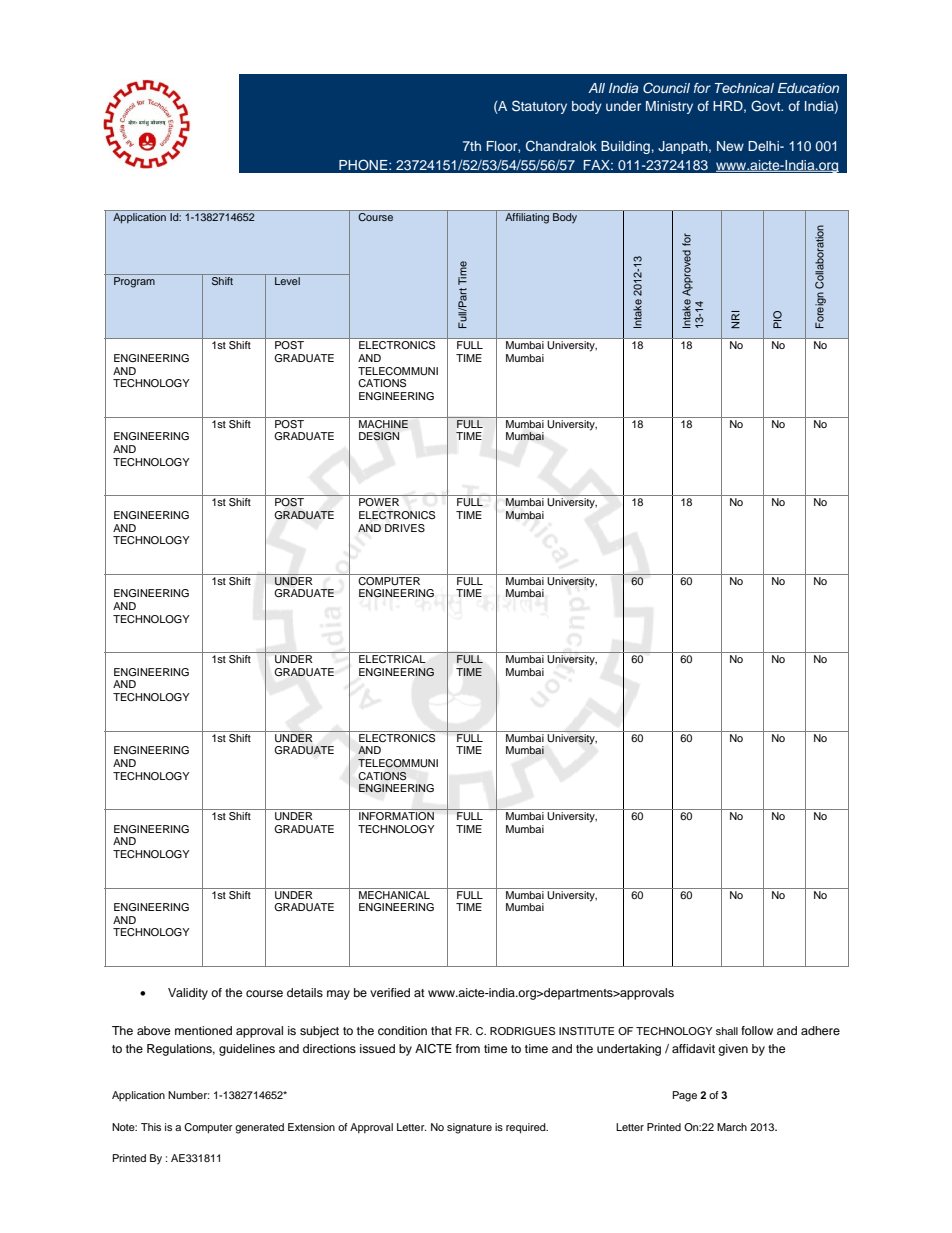 The image size is (952, 1233). Describe the element at coordinates (259, 1128) in the screenshot. I see `generated` at that location.
